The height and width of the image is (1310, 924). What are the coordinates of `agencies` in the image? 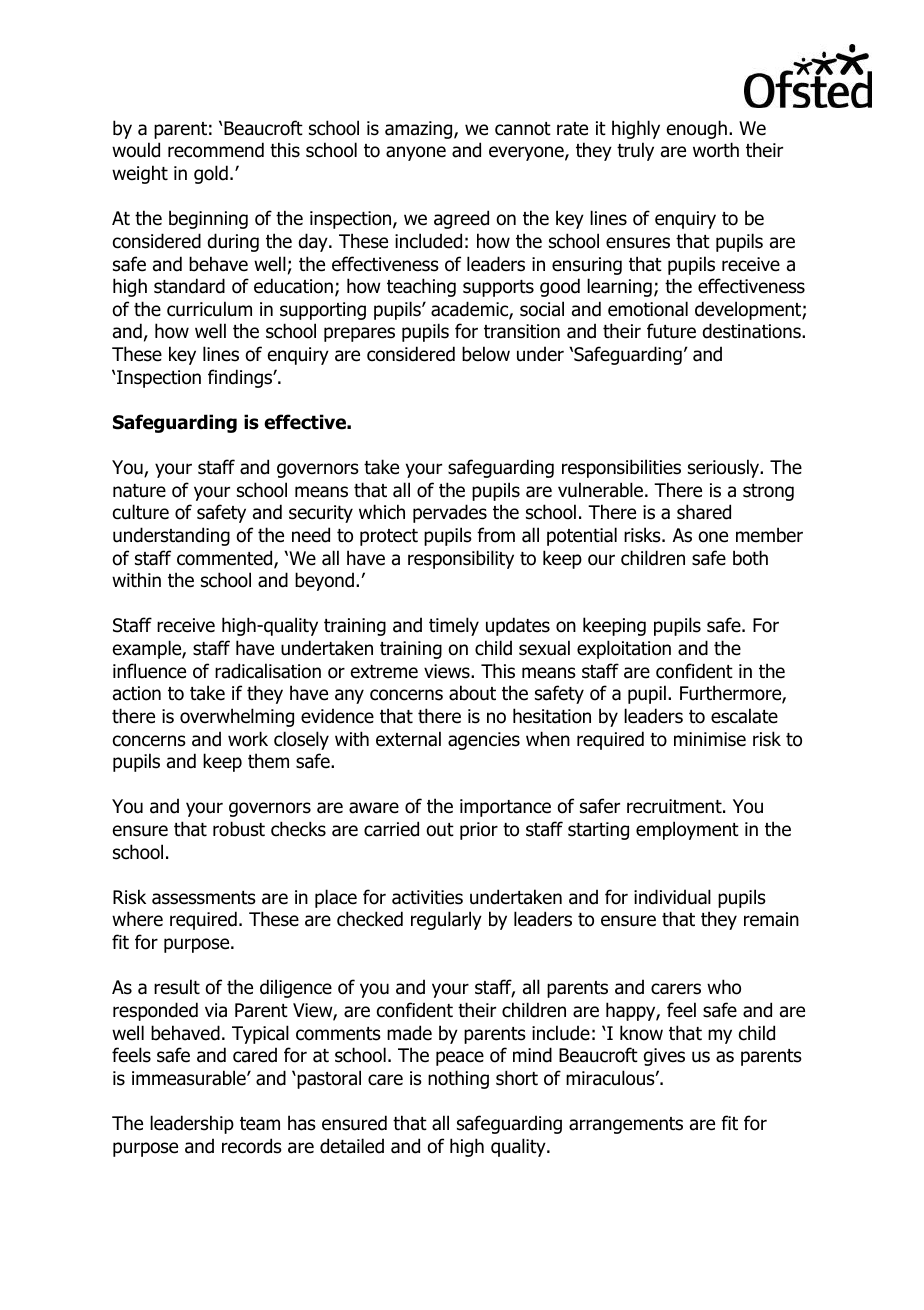 It's located at (484, 741).
